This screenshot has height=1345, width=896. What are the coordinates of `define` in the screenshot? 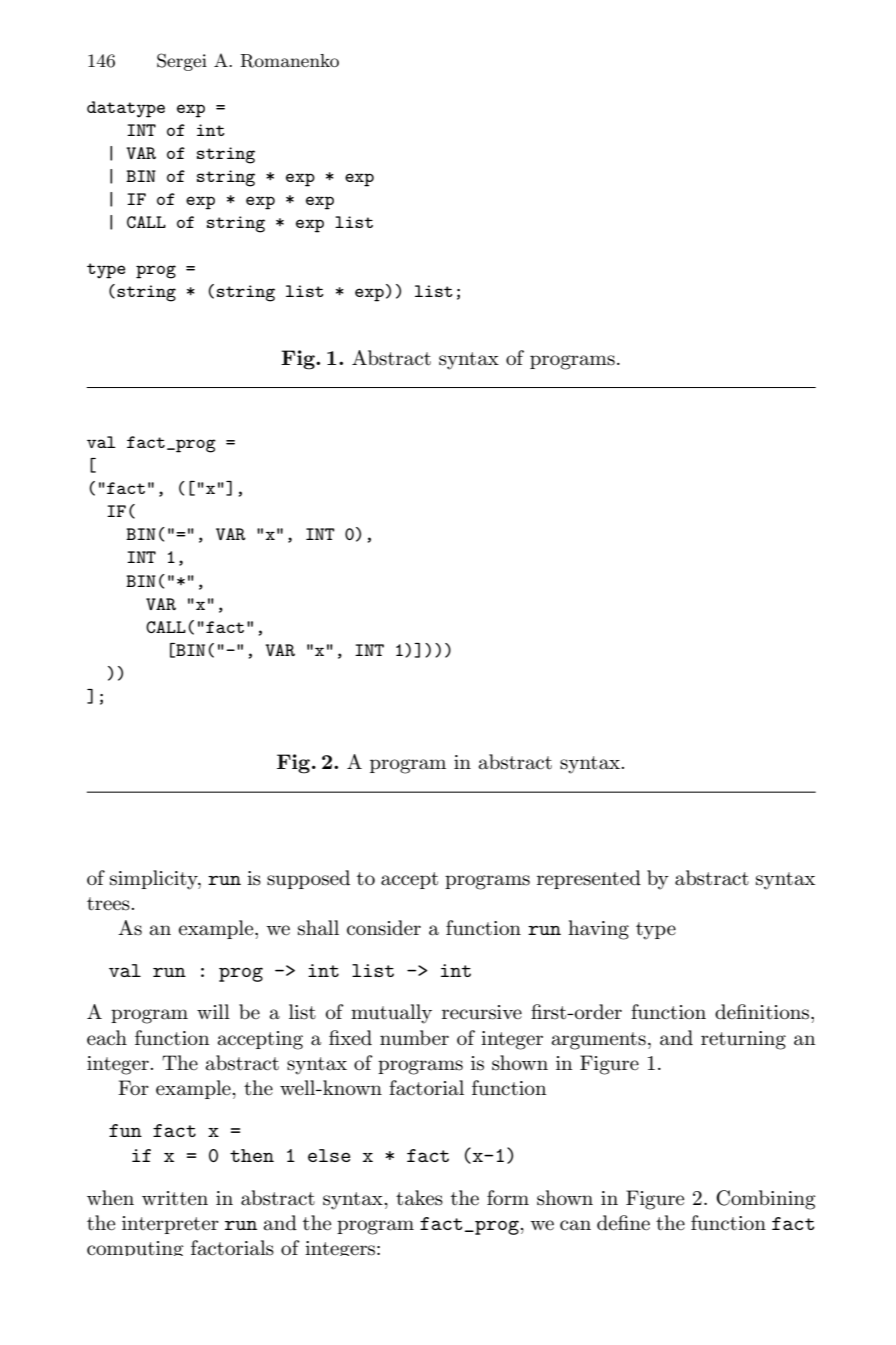 It's located at (623, 1223).
